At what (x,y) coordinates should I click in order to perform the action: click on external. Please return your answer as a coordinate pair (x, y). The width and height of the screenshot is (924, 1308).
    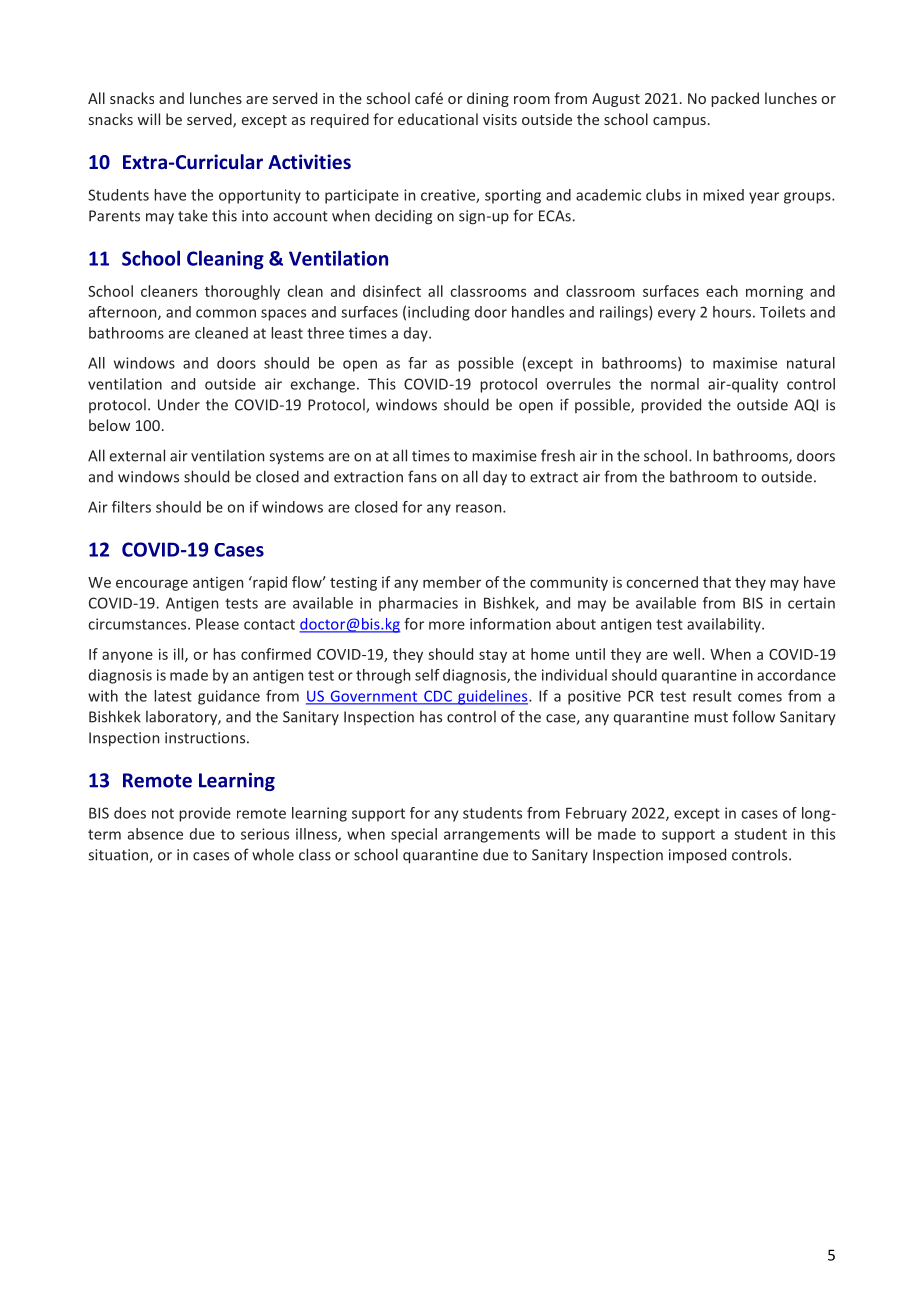
    Looking at the image, I should click on (137, 455).
